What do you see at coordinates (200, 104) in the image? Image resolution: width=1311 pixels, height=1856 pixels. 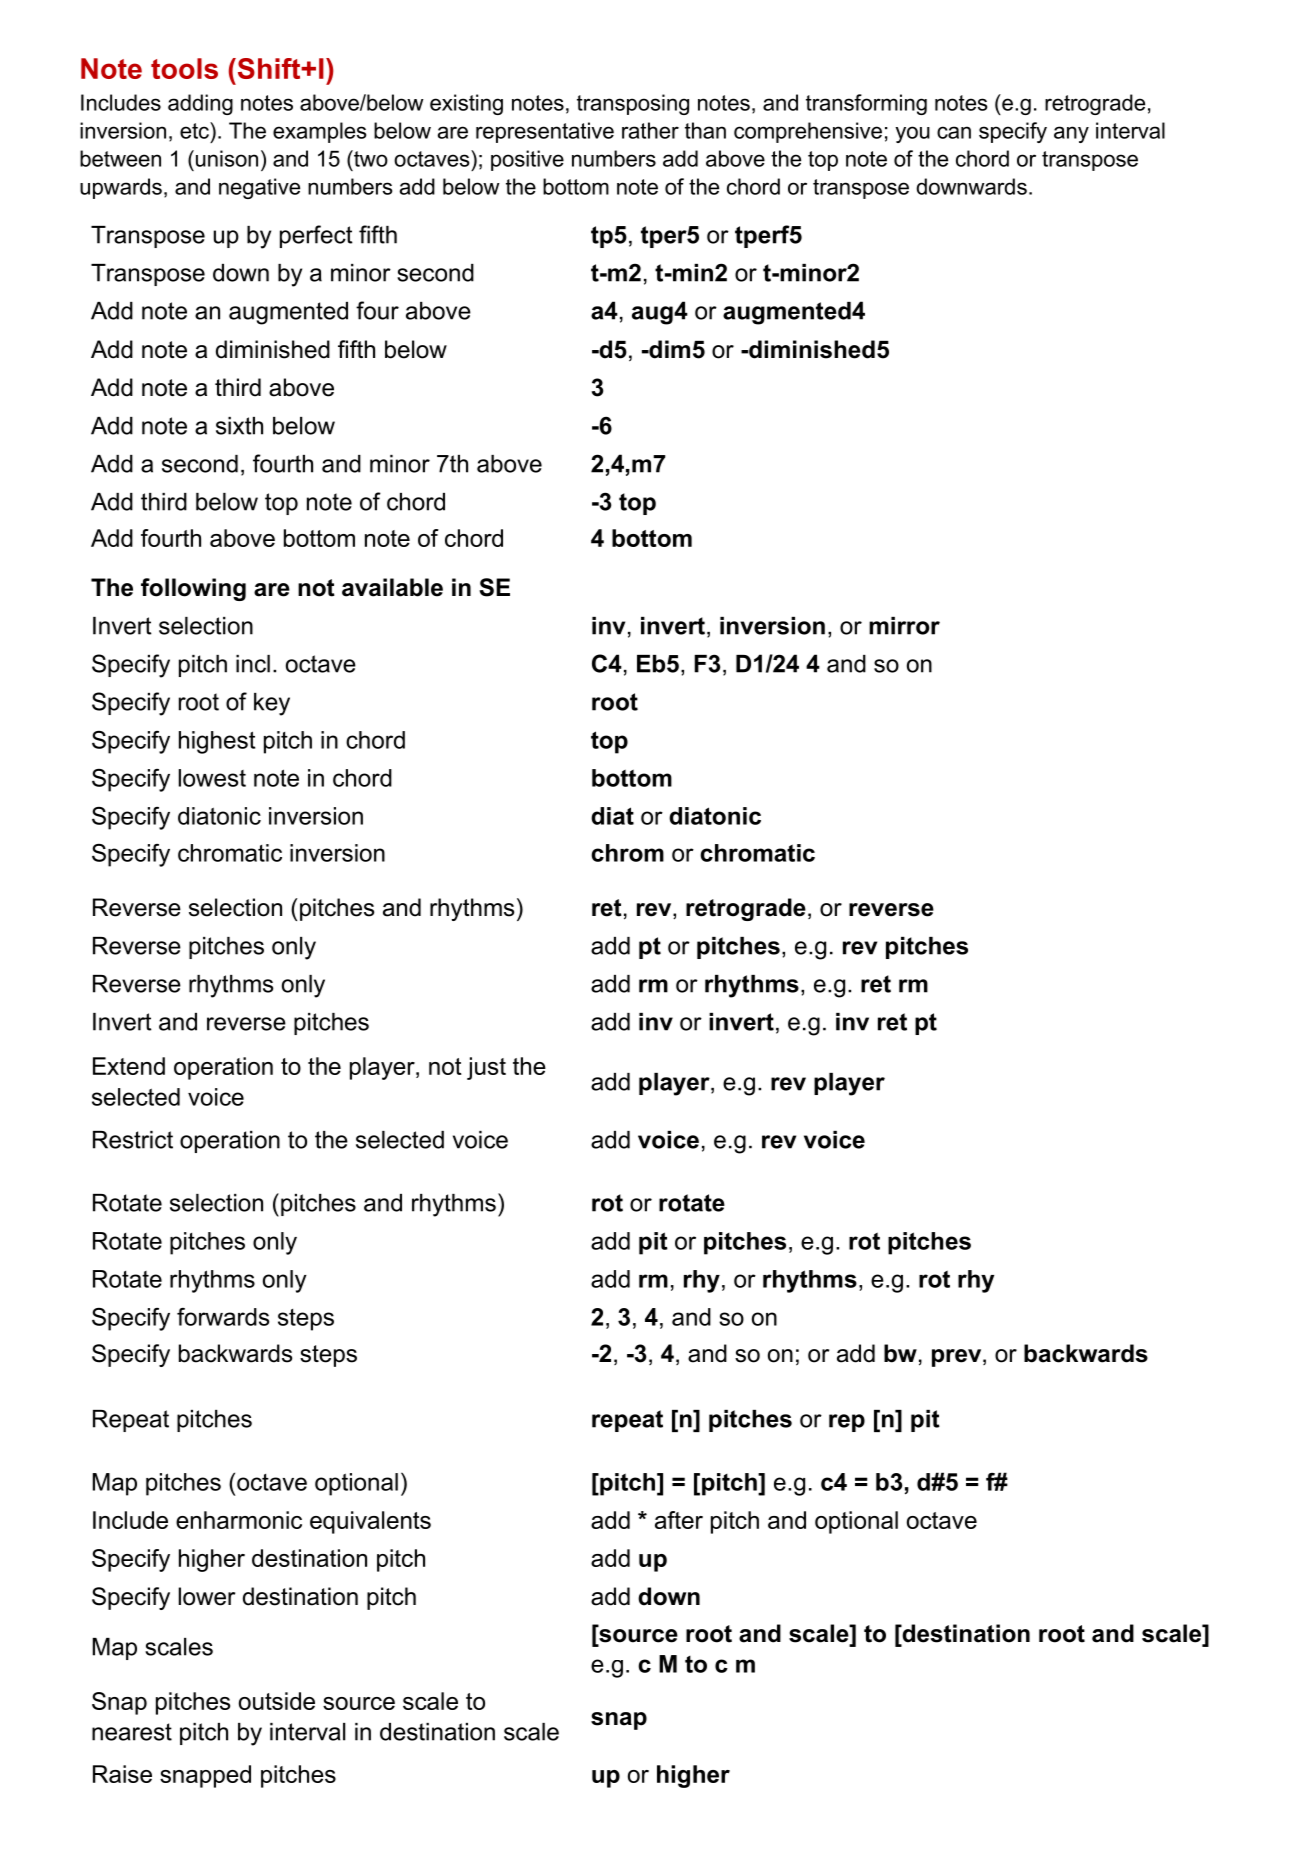 I see `adding` at bounding box center [200, 104].
